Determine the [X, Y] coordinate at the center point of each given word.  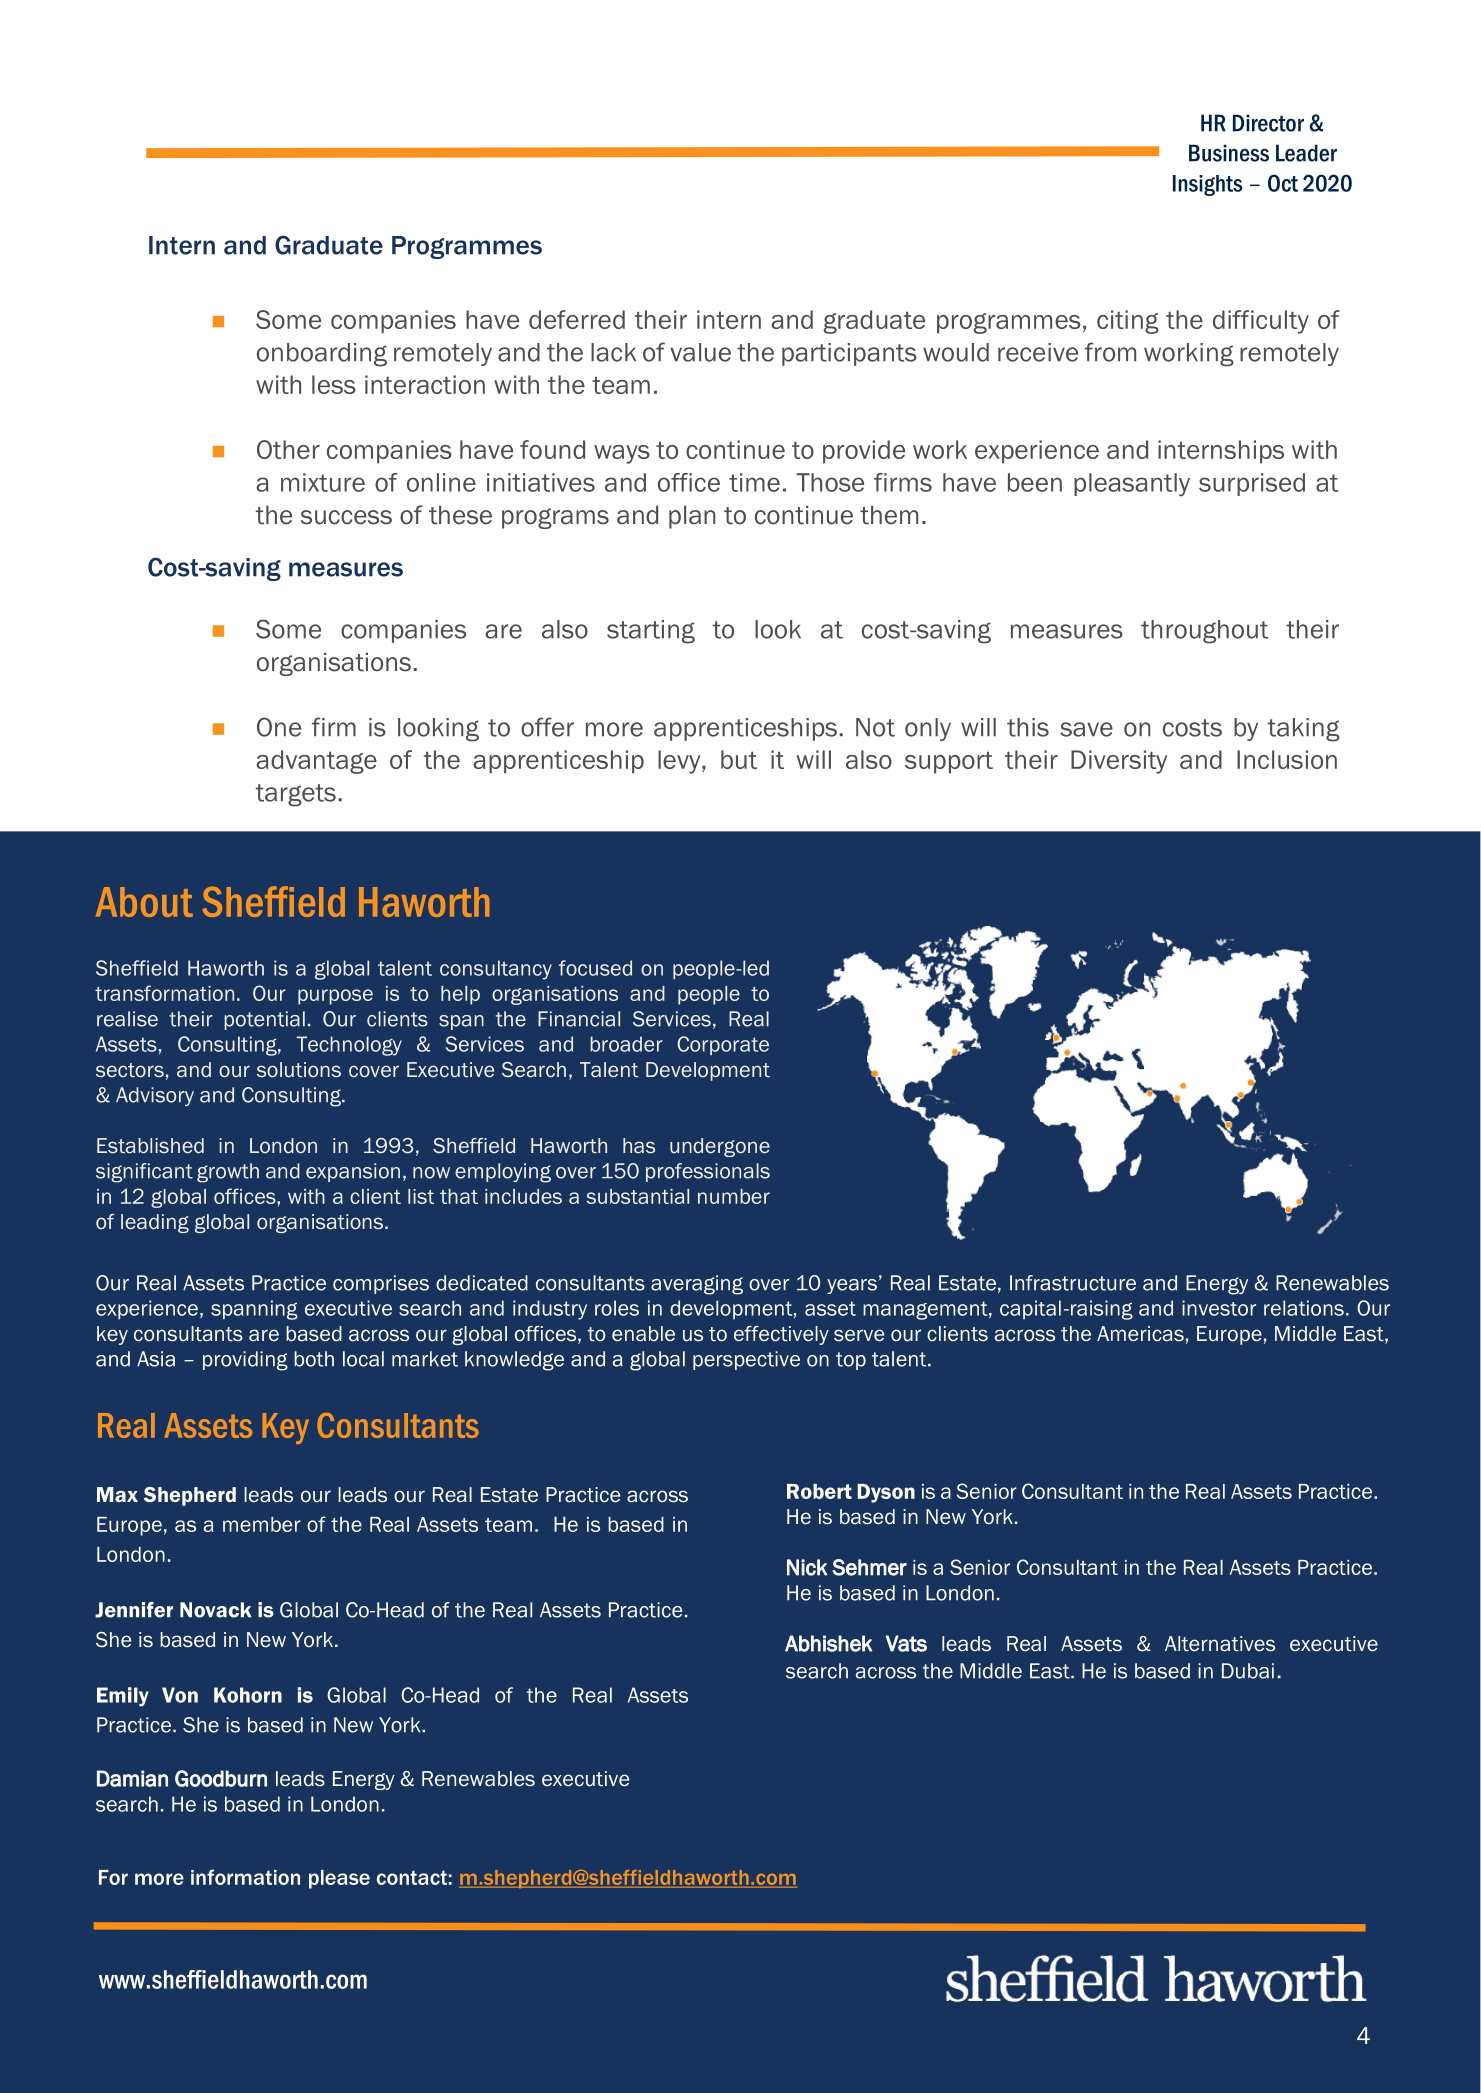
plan [692, 517]
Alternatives [1220, 1644]
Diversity [1119, 762]
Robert [819, 1491]
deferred [577, 319]
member [262, 1524]
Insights [1207, 185]
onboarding [322, 355]
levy [680, 762]
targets [296, 795]
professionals [708, 1172]
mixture [323, 482]
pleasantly [1132, 485]
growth [228, 1173]
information [245, 1877]
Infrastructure [1073, 1283]
